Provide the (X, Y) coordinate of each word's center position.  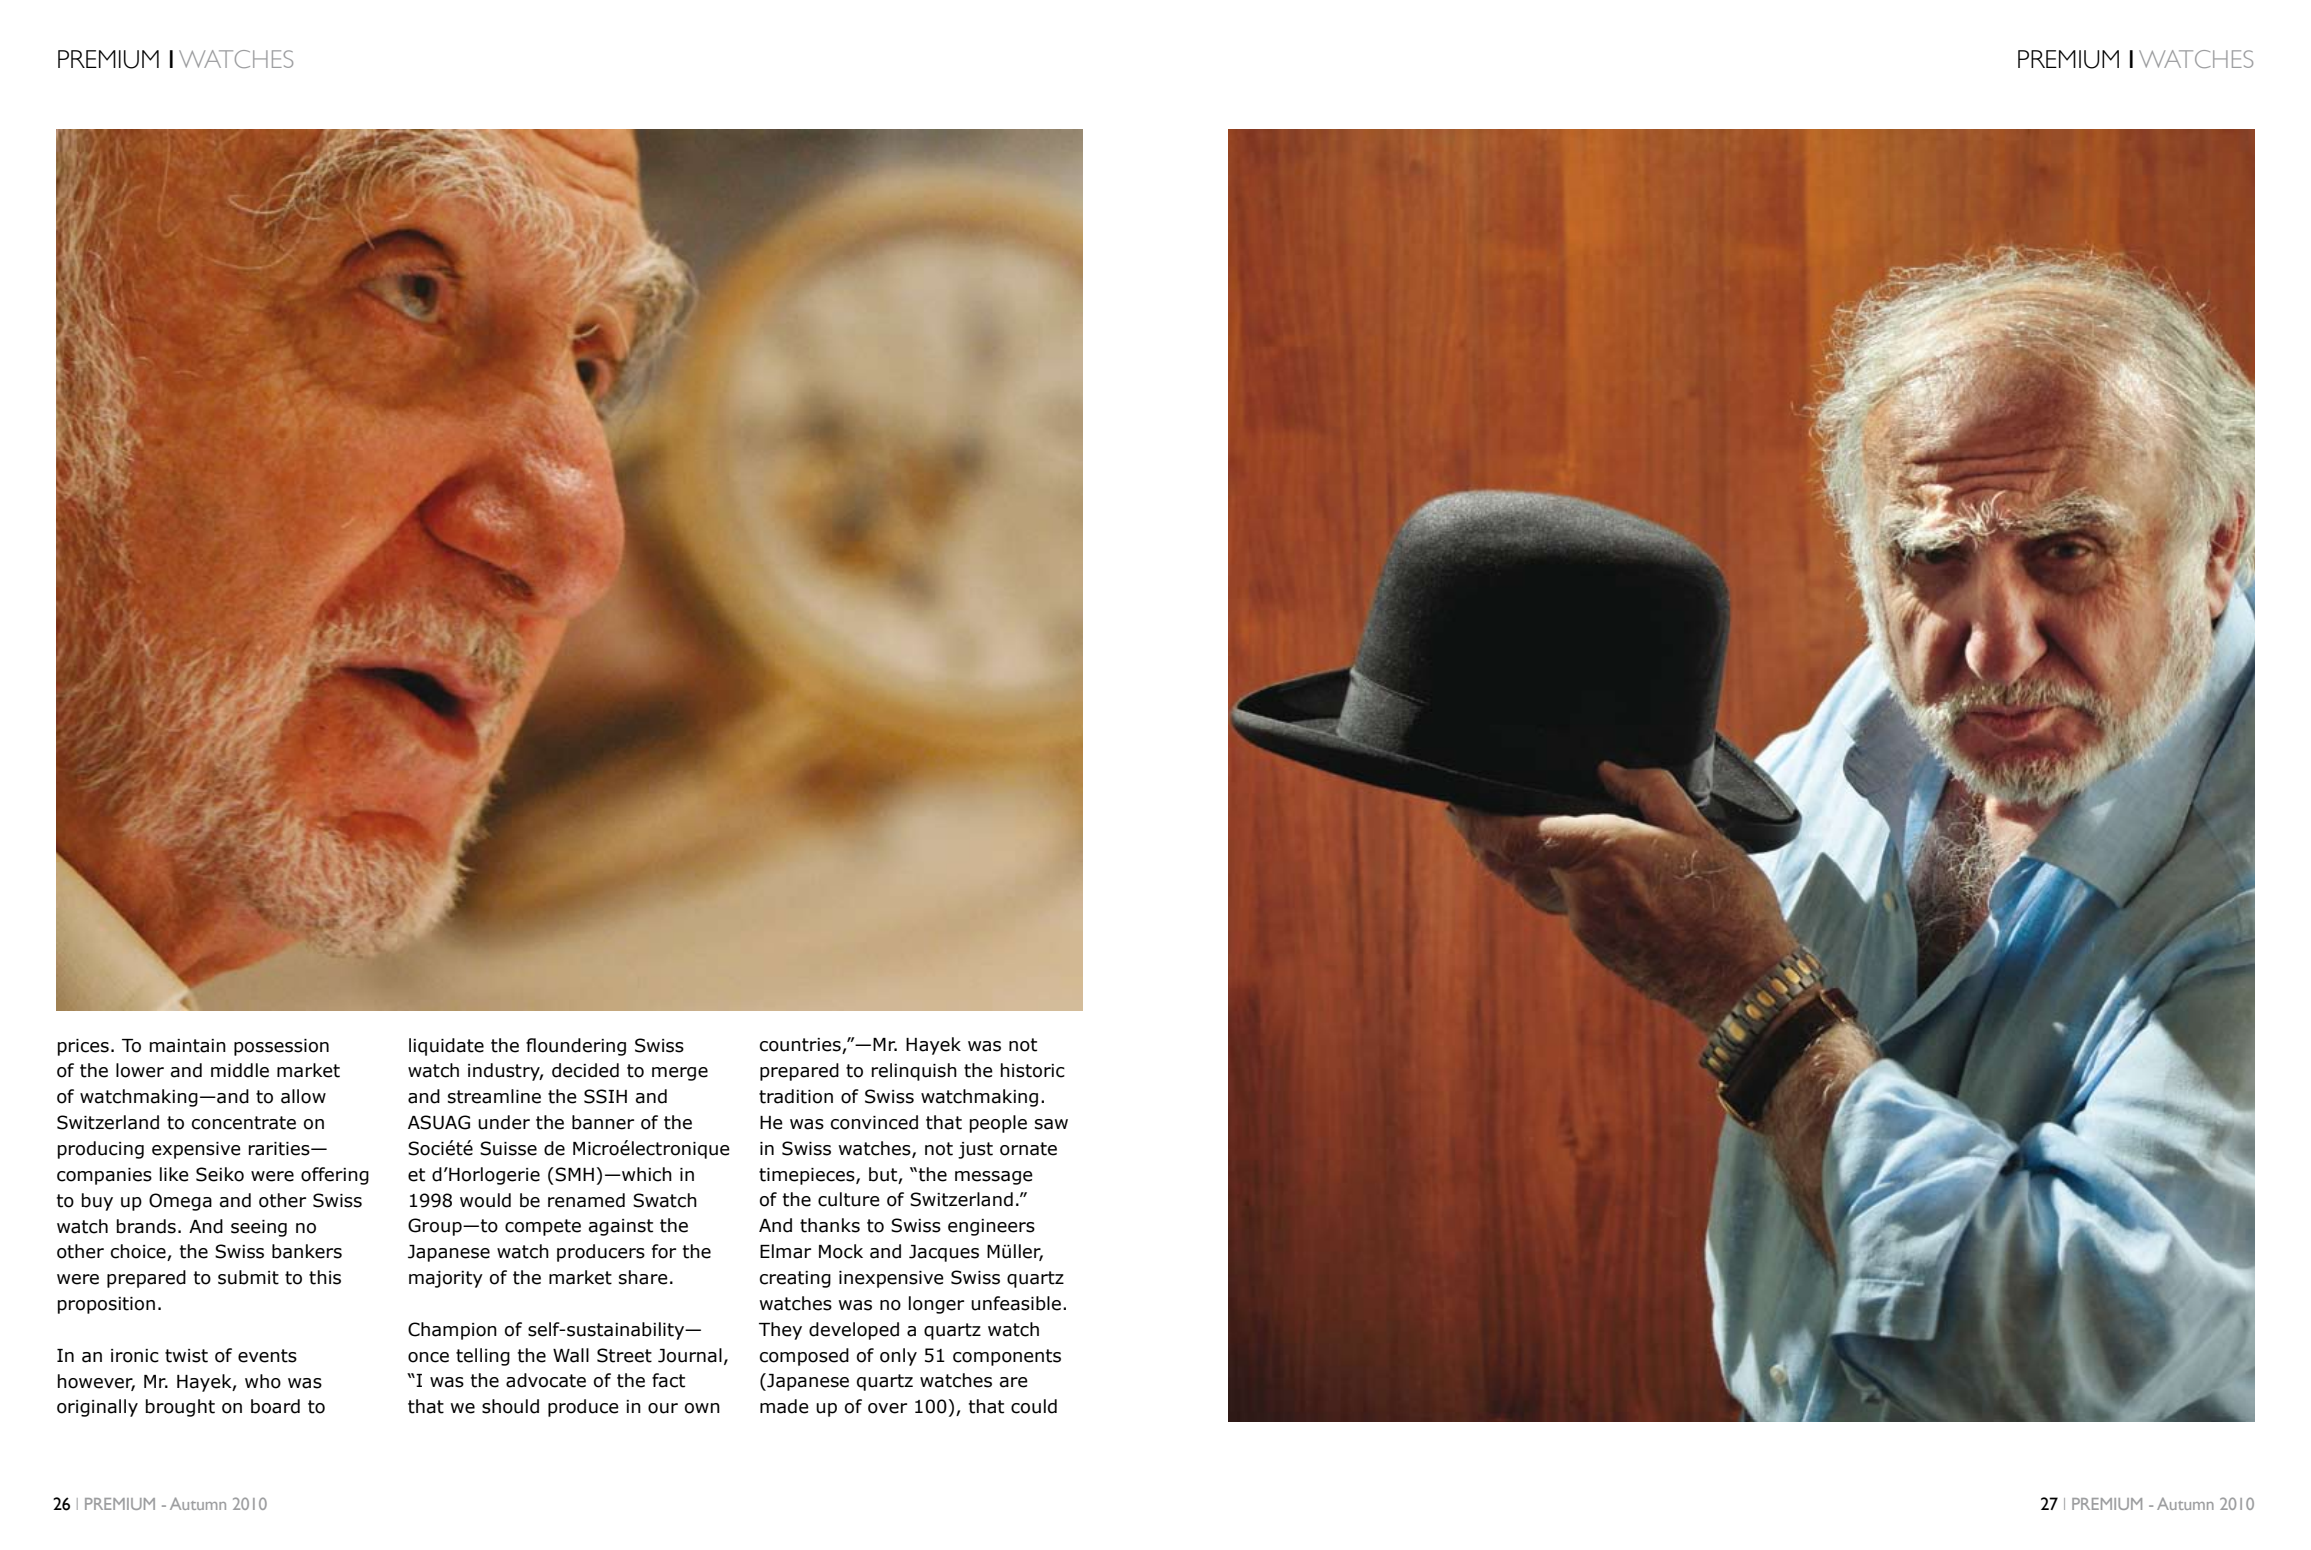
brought (180, 1408)
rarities (280, 1149)
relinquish (914, 1072)
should (510, 1406)
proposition (106, 1305)
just (975, 1150)
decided (585, 1070)
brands (146, 1226)
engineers (991, 1227)
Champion (452, 1331)
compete (543, 1227)
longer (936, 1305)
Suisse (508, 1148)
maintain (188, 1046)
